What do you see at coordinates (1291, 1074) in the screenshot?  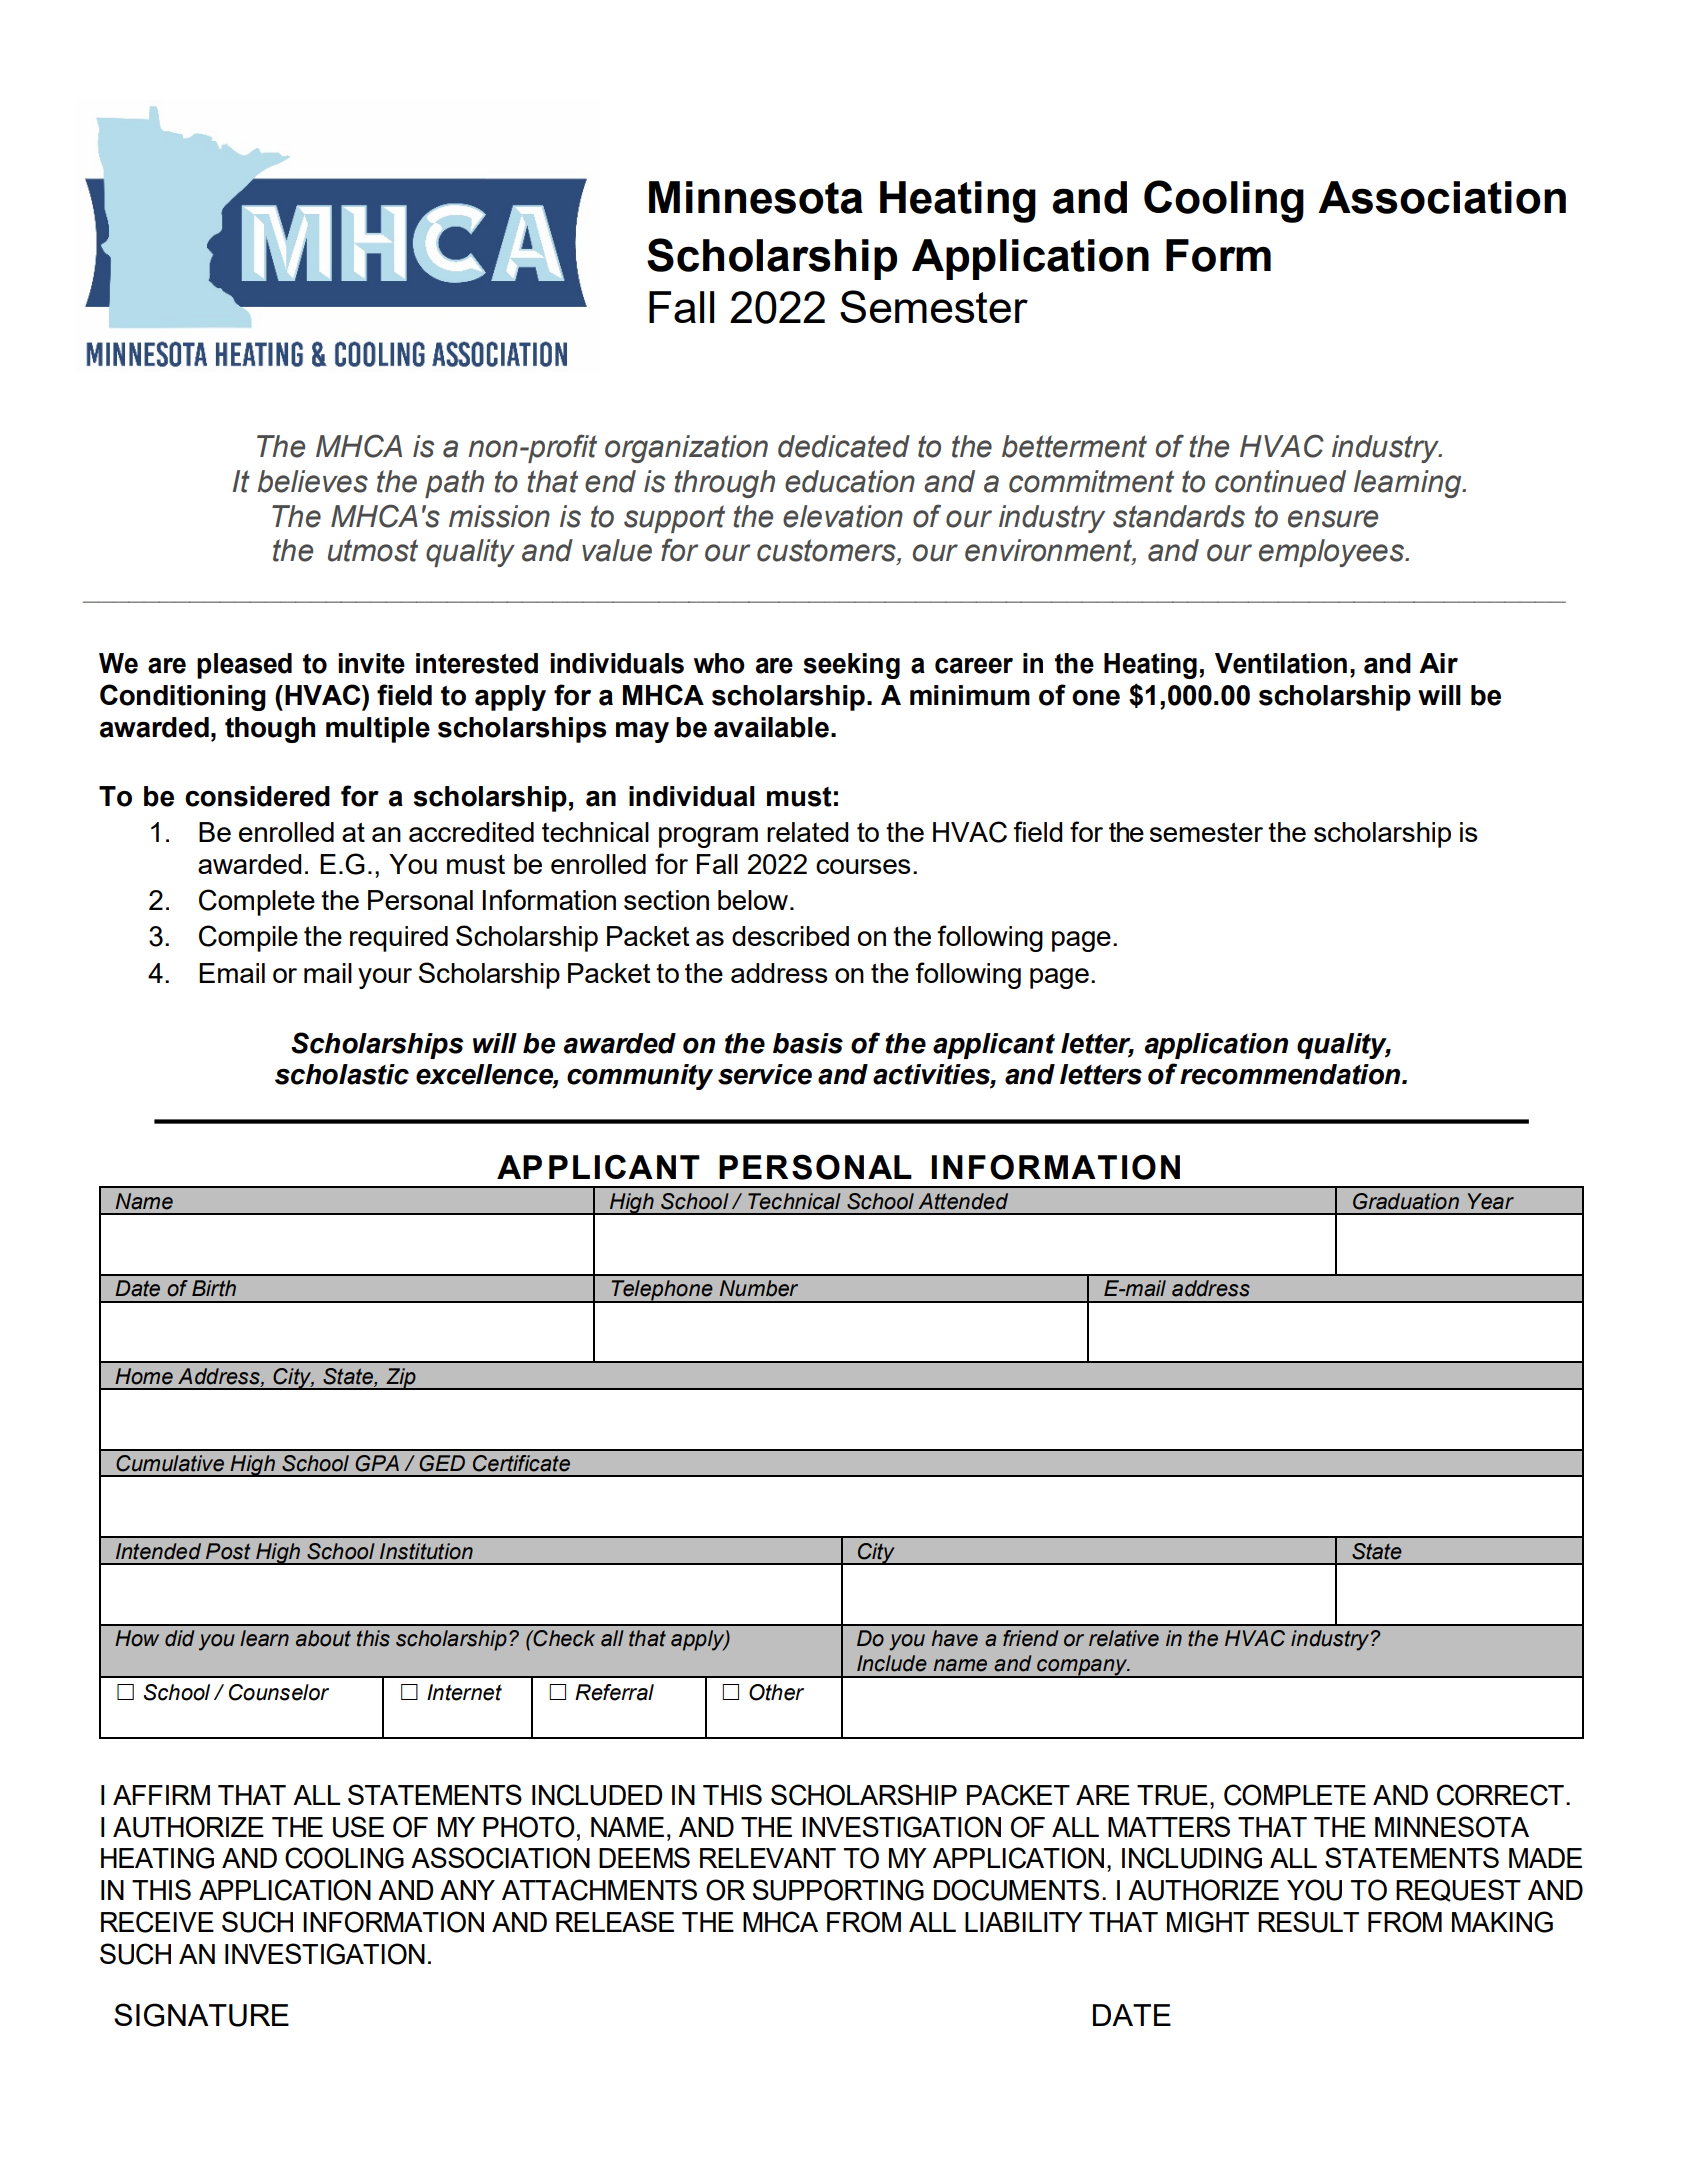 I see `recommendation` at bounding box center [1291, 1074].
